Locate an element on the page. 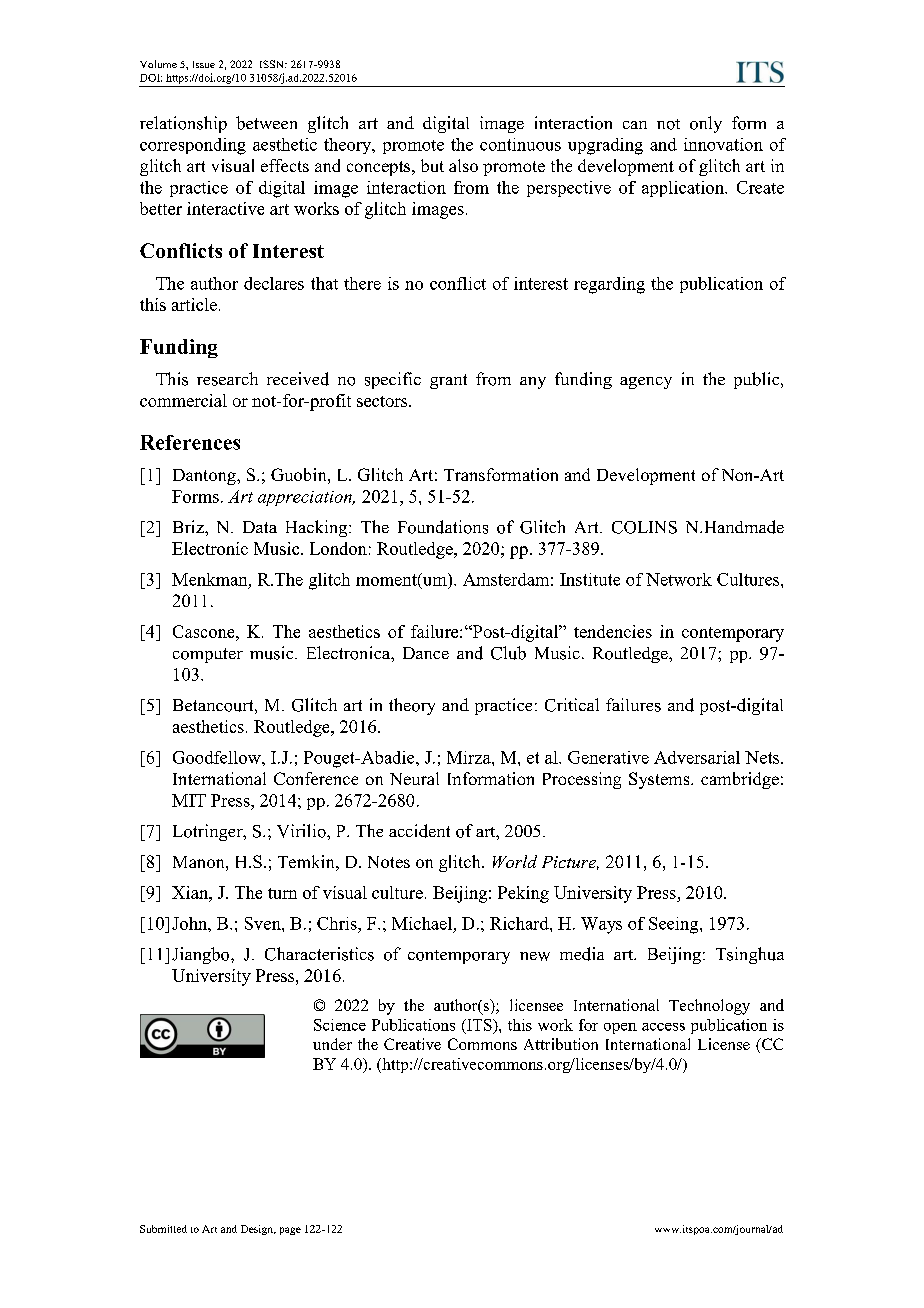 The width and height of the image is (924, 1308). between is located at coordinates (266, 123).
